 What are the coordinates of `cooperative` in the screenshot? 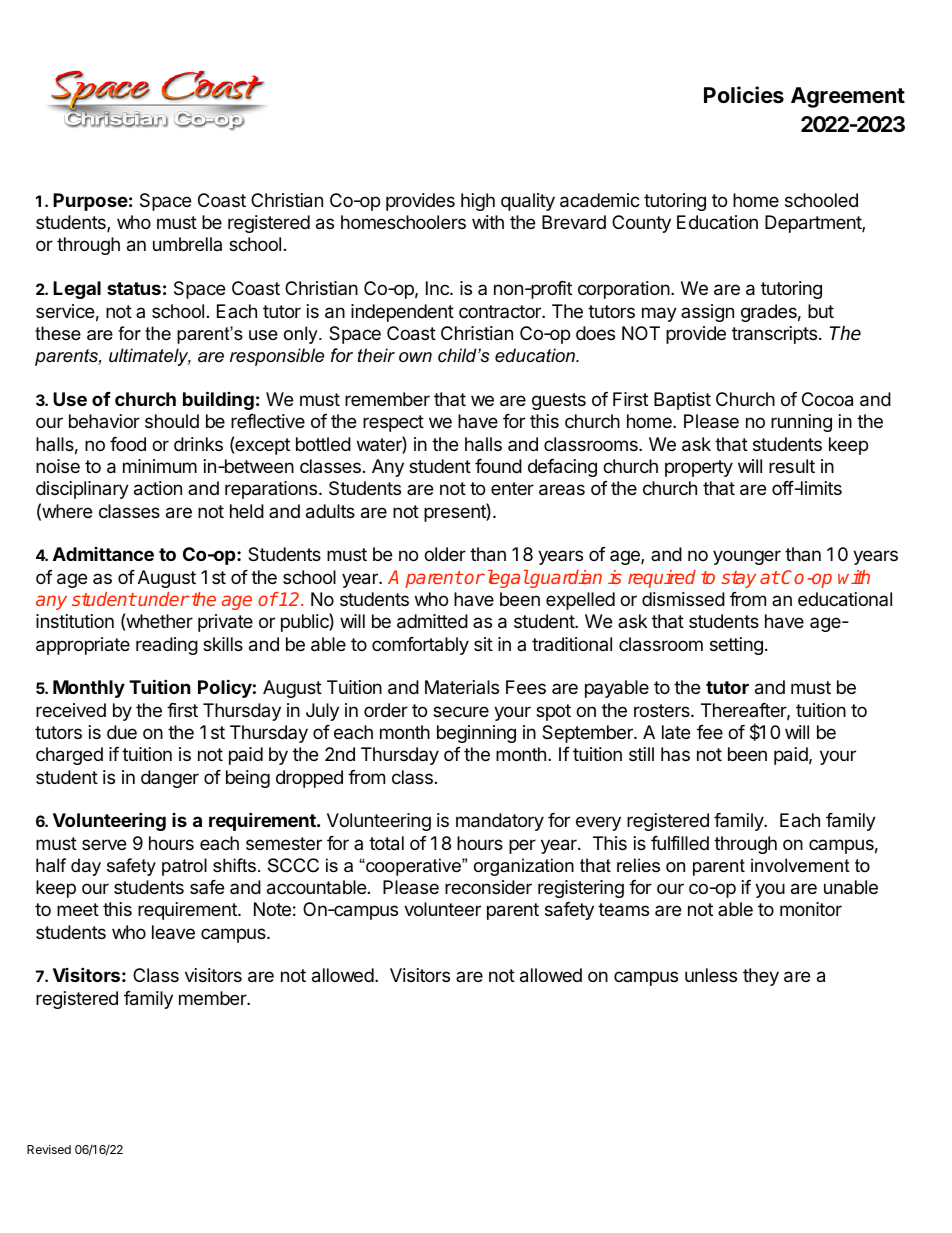 It's located at (413, 867).
